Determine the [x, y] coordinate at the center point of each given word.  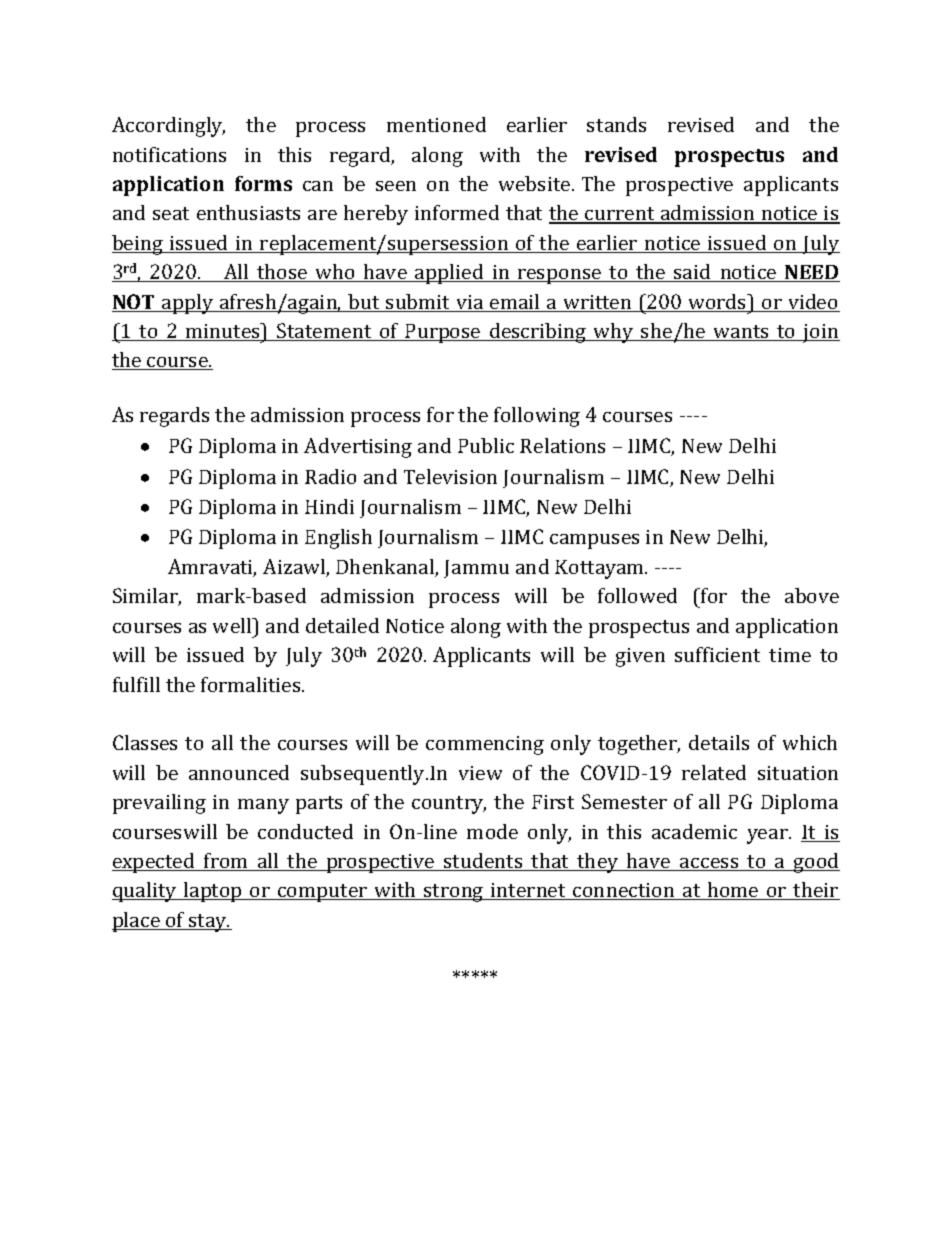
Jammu [476, 569]
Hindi [329, 506]
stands [616, 124]
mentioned [436, 124]
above [812, 595]
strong [454, 893]
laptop [212, 892]
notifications [169, 154]
